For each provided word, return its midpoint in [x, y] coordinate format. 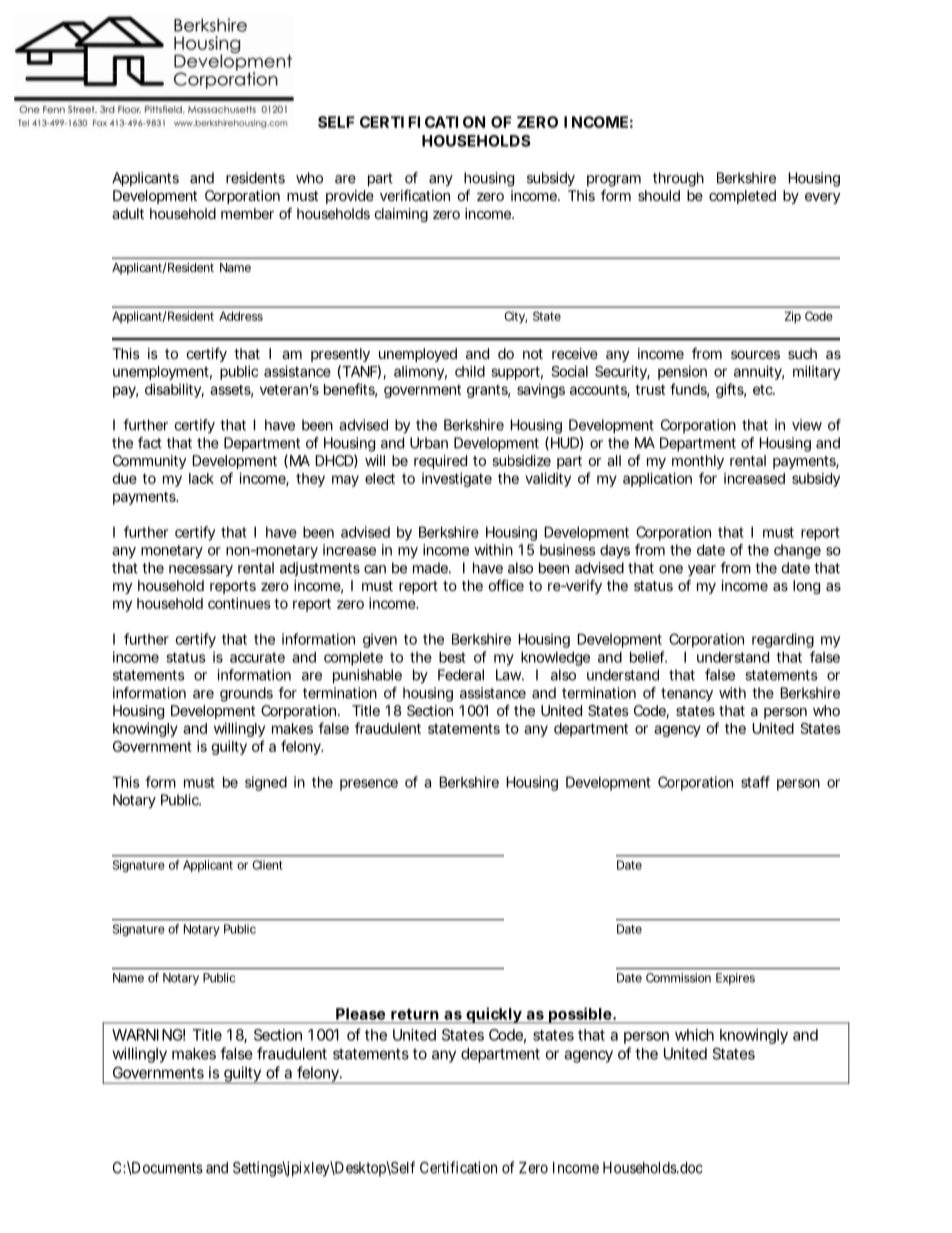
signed [266, 783]
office [506, 585]
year [702, 571]
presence [369, 785]
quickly [493, 1015]
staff [755, 782]
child [470, 371]
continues [239, 603]
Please [360, 1014]
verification [415, 195]
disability [174, 390]
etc [764, 390]
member [247, 213]
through [678, 179]
